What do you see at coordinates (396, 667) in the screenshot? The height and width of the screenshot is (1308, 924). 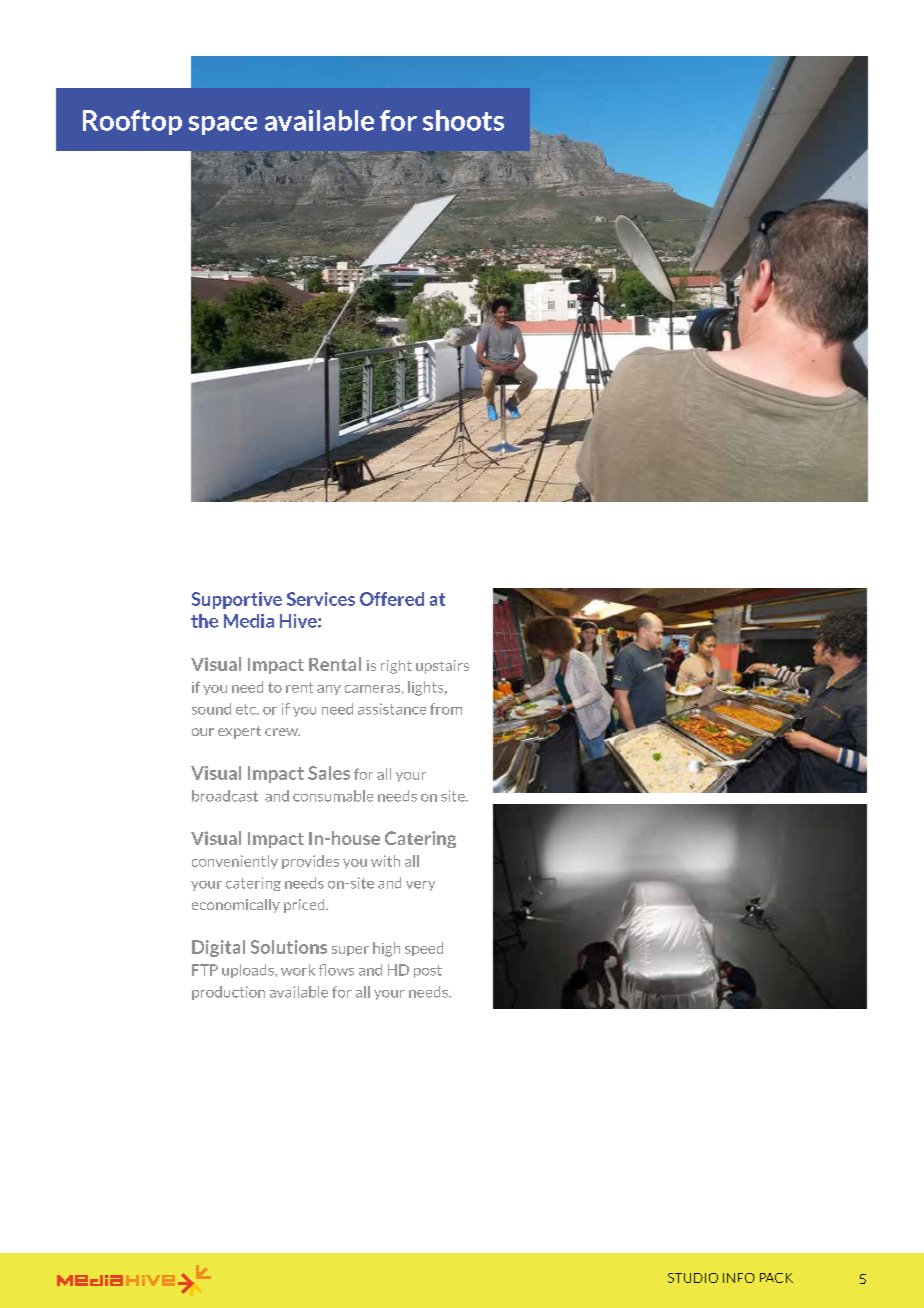 I see `right` at bounding box center [396, 667].
